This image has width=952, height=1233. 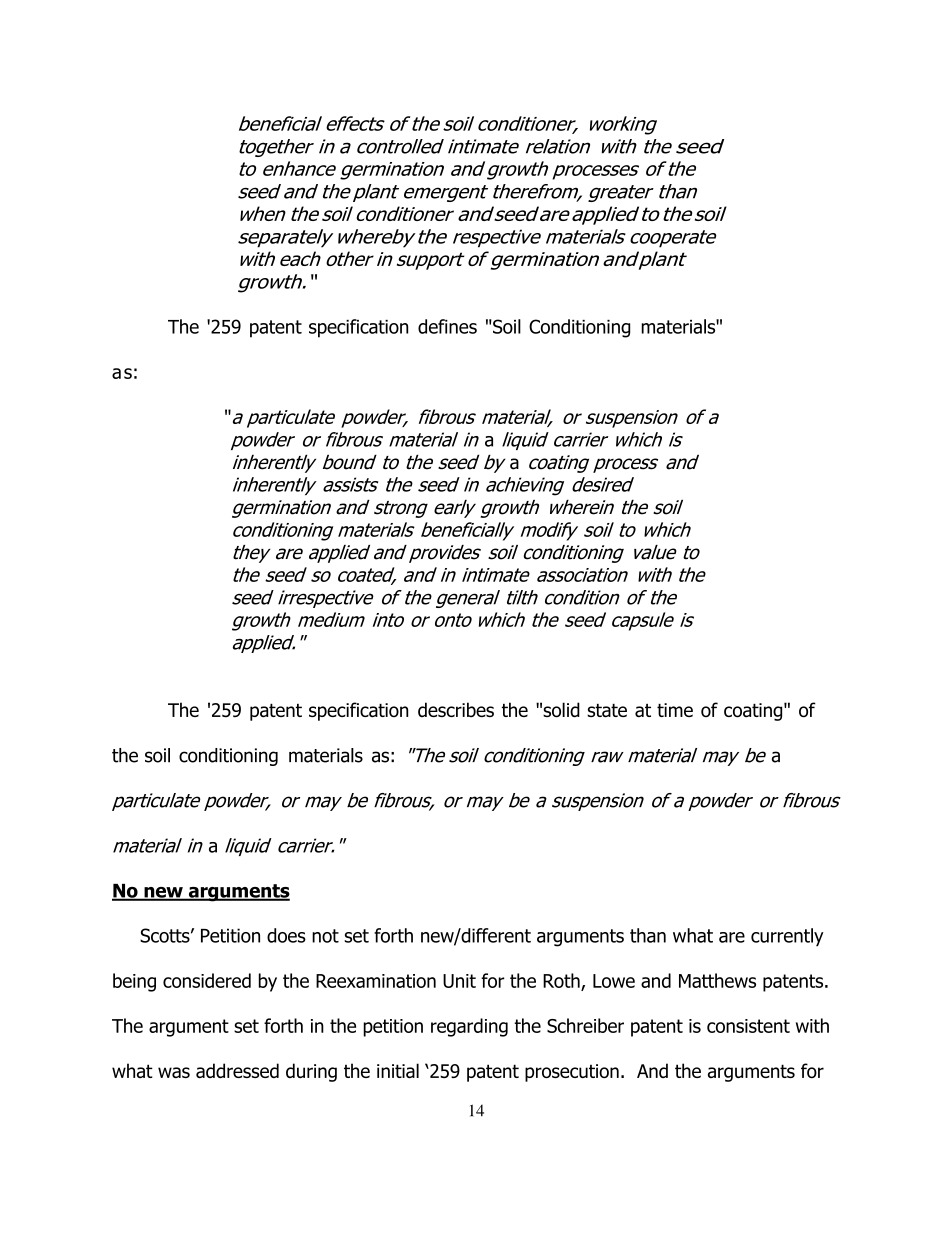 What do you see at coordinates (717, 980) in the image?
I see `Matthews` at bounding box center [717, 980].
